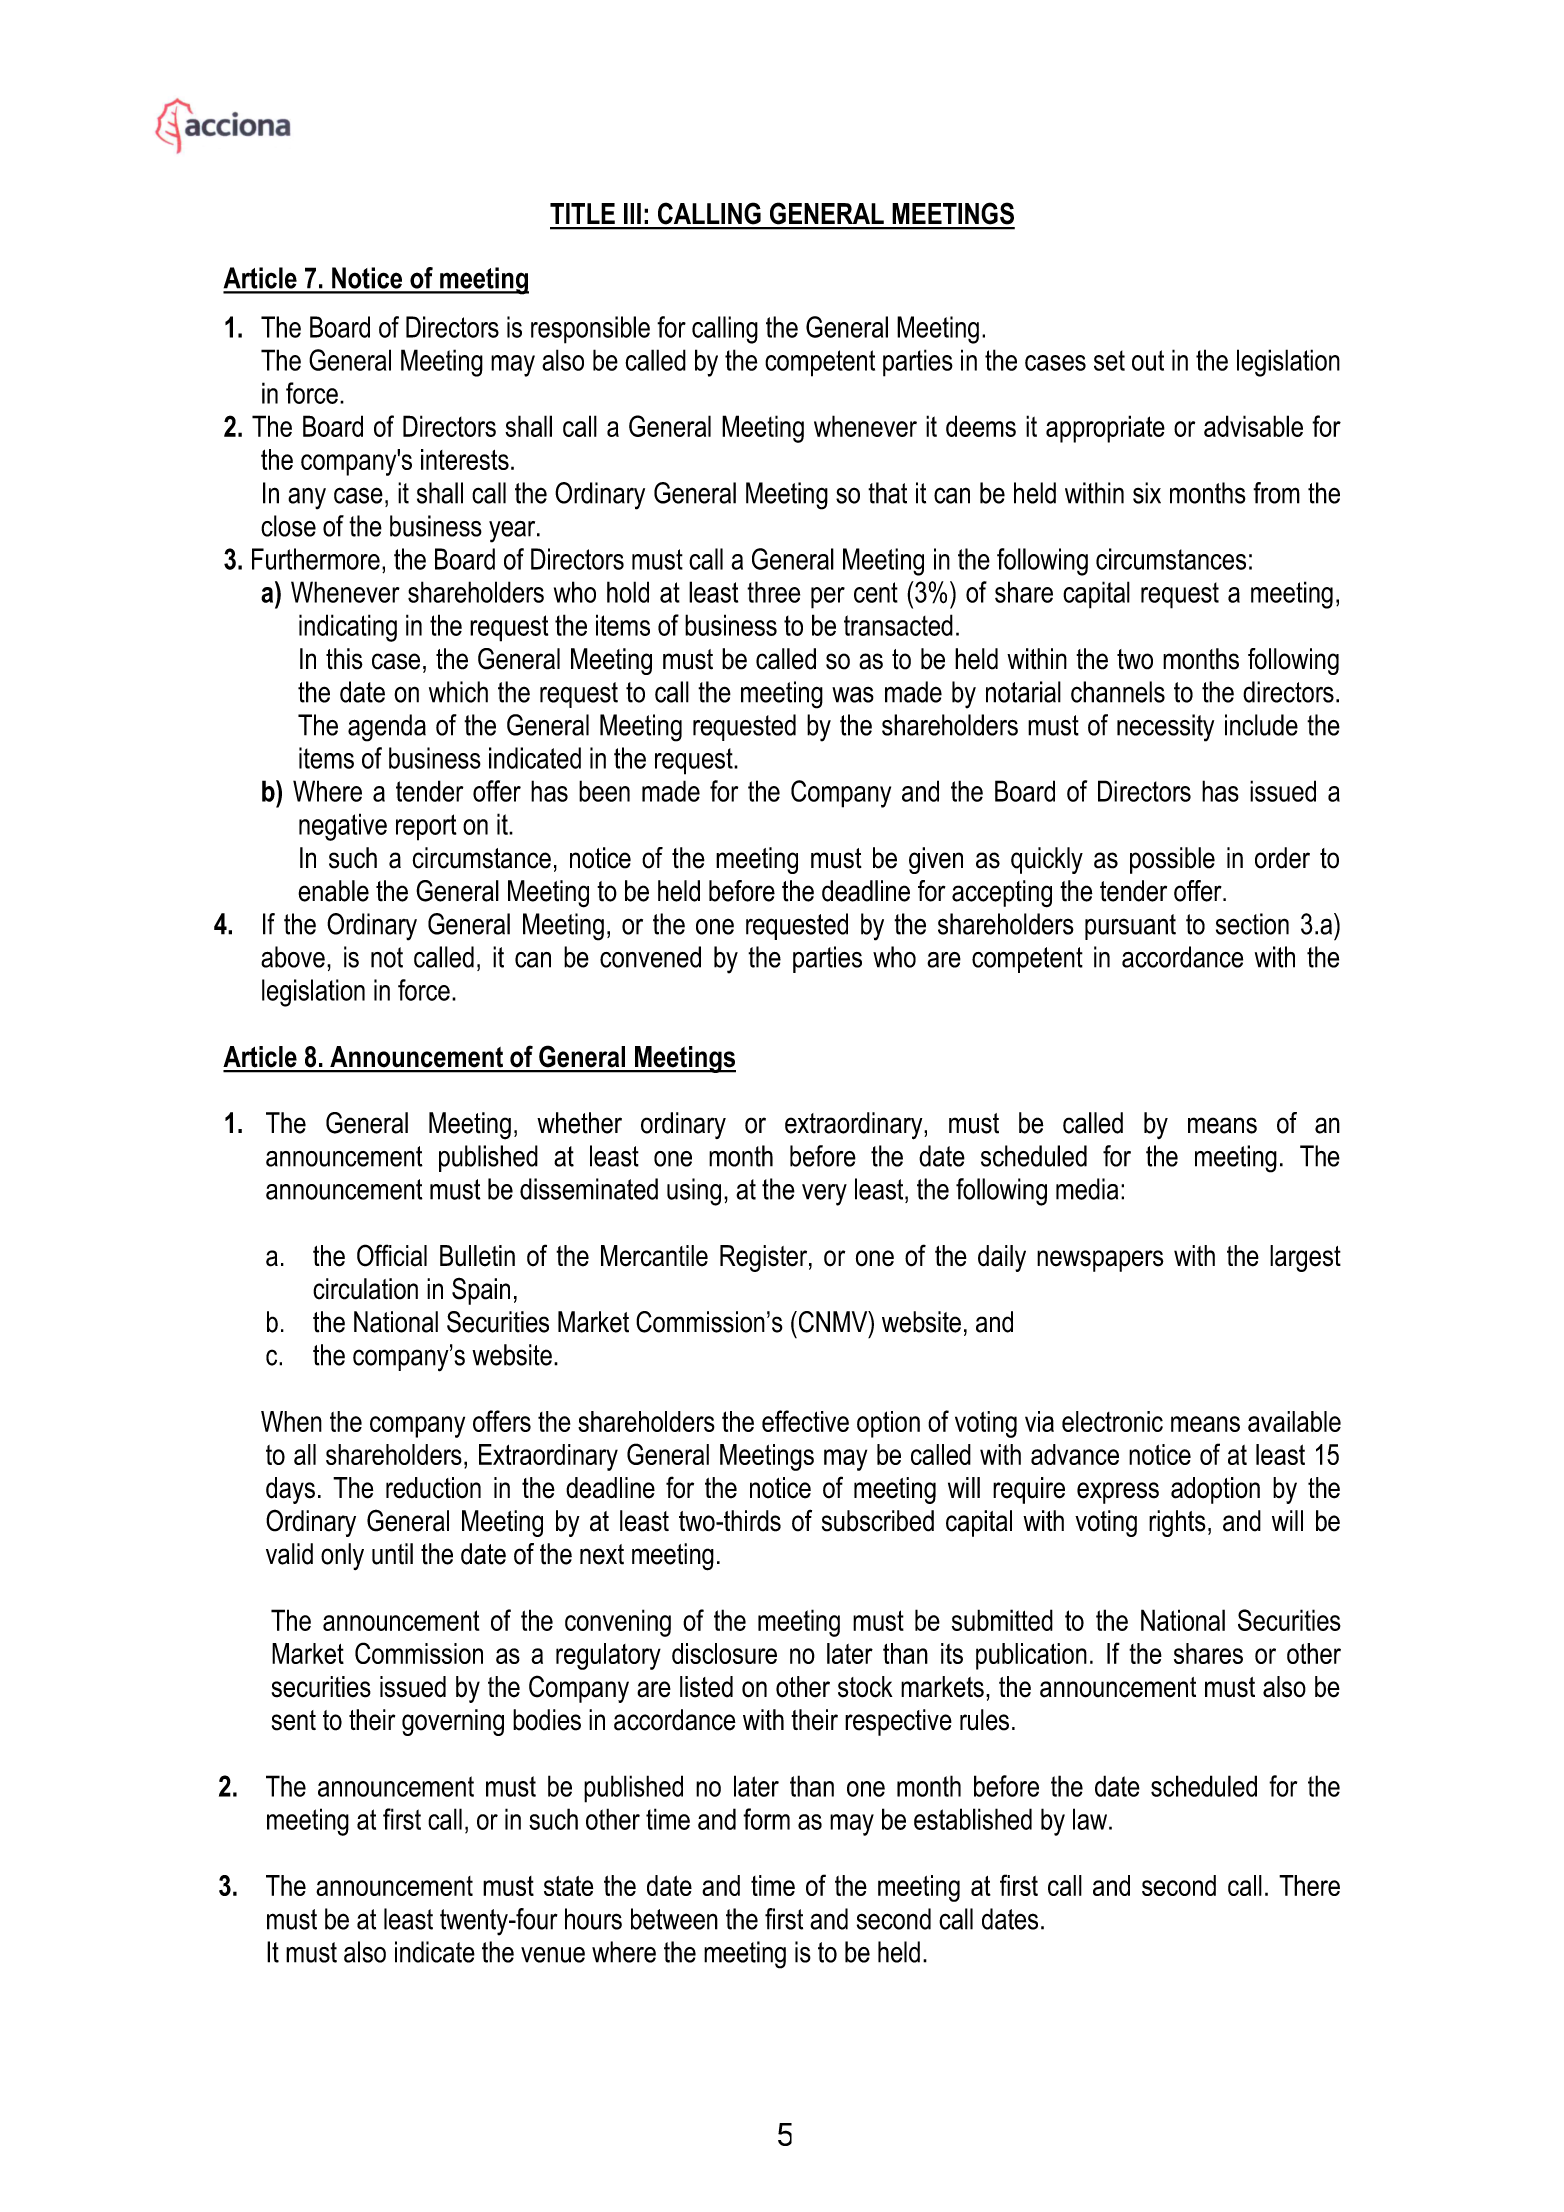 The width and height of the page is (1564, 2212). Describe the element at coordinates (582, 213) in the page. I see `TITLE` at that location.
